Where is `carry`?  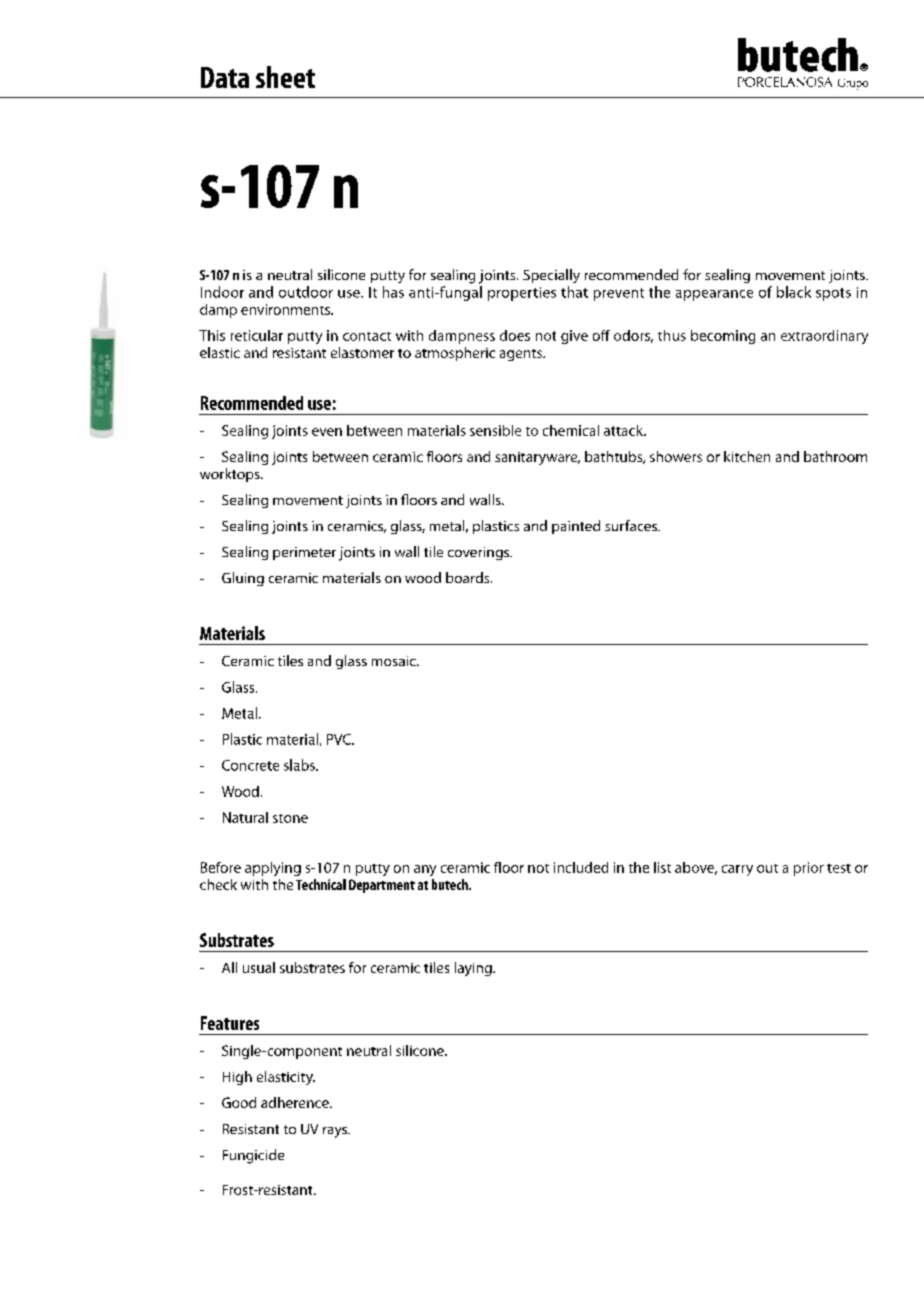 carry is located at coordinates (737, 870).
